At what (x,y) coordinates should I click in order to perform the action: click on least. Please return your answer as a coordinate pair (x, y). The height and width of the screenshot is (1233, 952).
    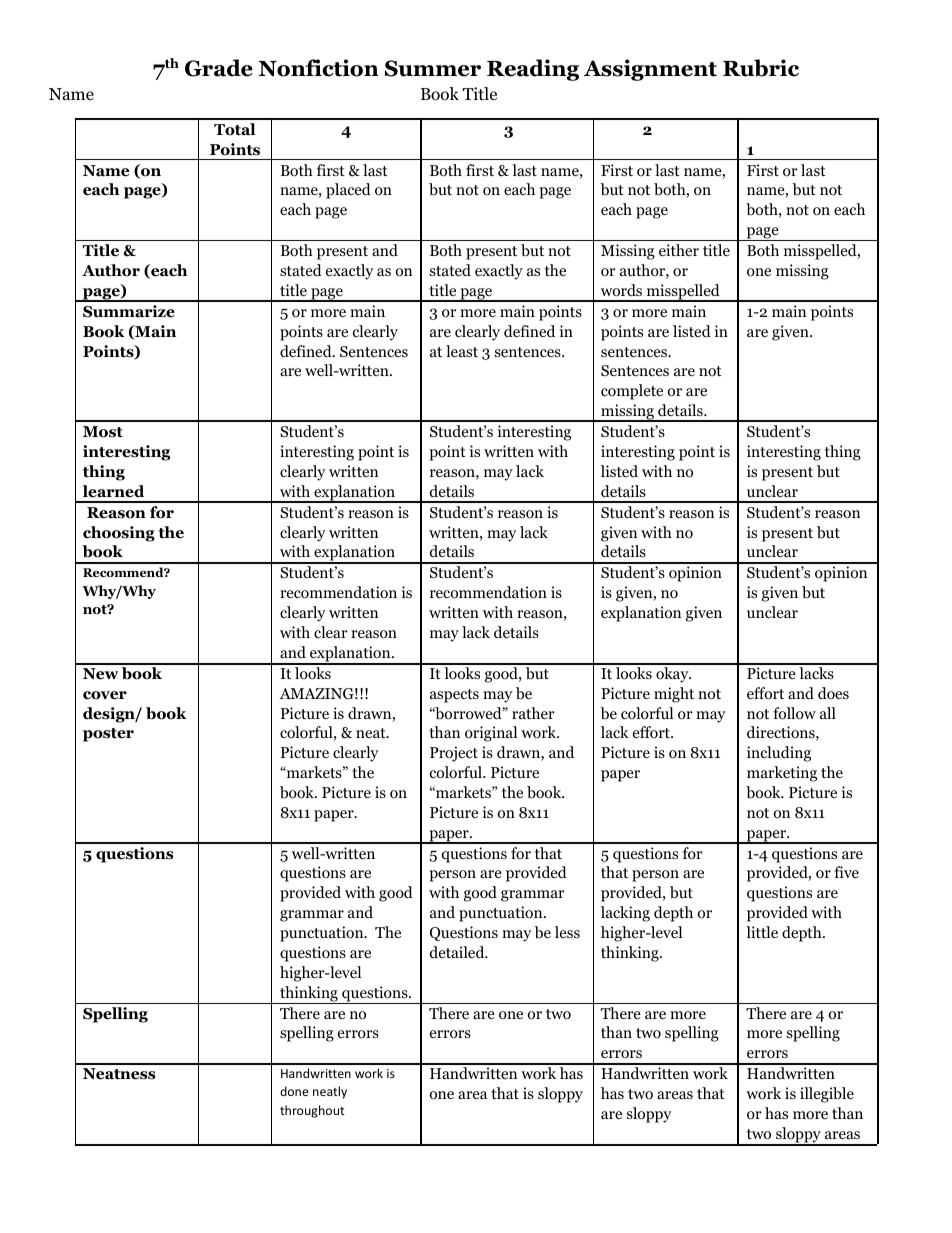
    Looking at the image, I should click on (462, 351).
